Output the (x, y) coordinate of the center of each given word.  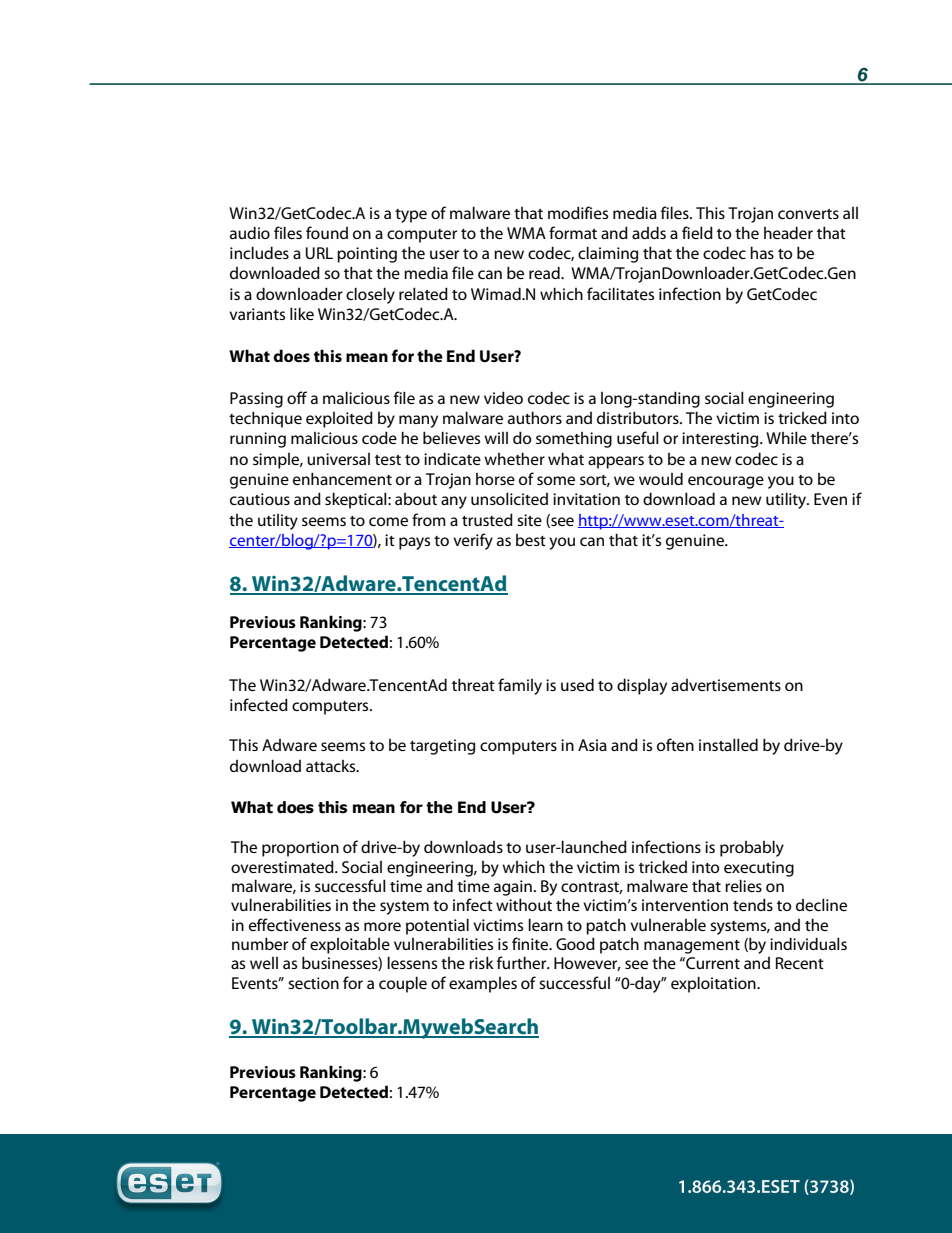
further (523, 962)
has (762, 252)
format (573, 232)
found (327, 232)
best (531, 540)
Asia (592, 745)
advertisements (726, 685)
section (313, 983)
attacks (332, 766)
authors (535, 417)
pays (414, 543)
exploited (339, 419)
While (786, 437)
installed (728, 744)
